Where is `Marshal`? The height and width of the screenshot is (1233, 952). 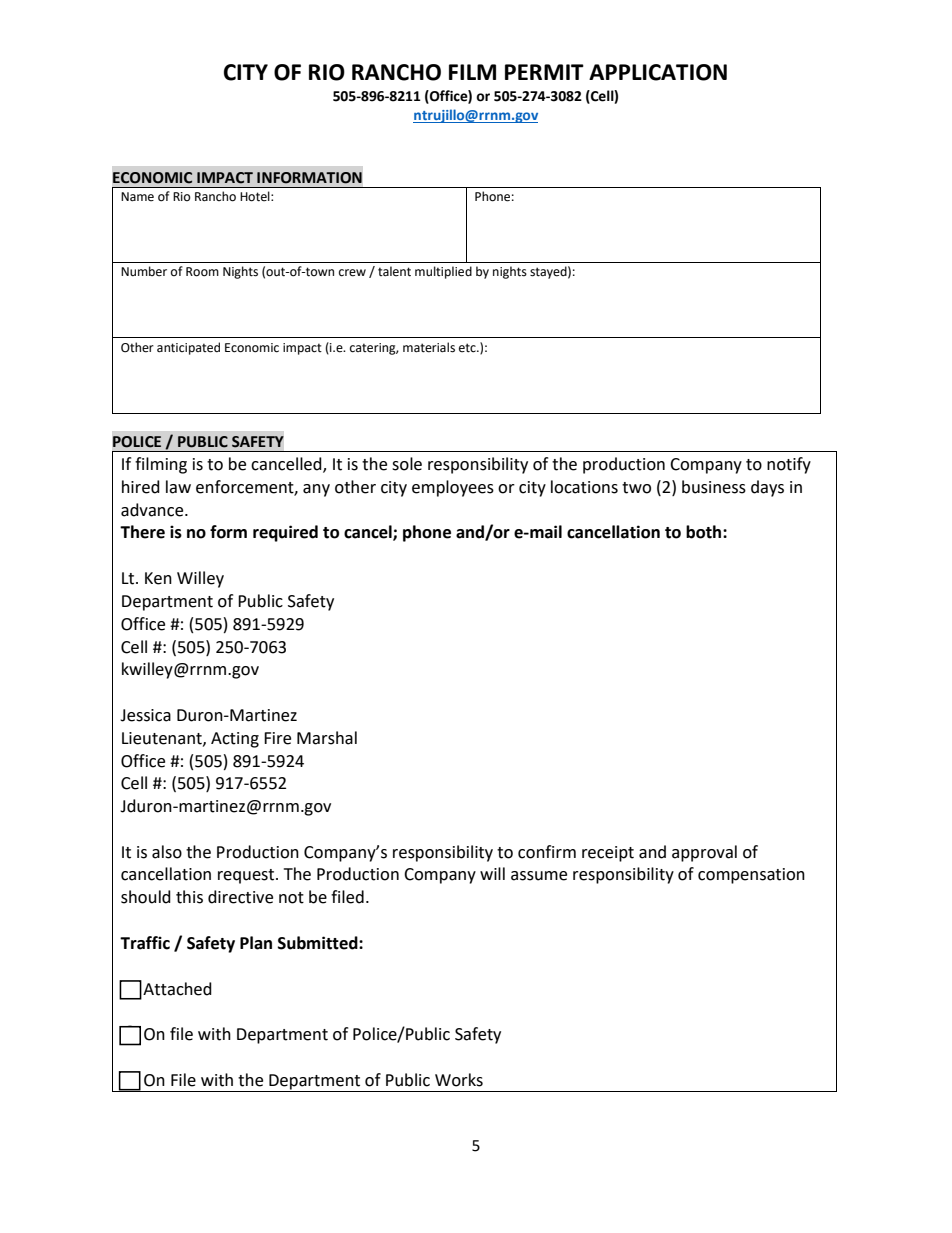 Marshal is located at coordinates (327, 738).
